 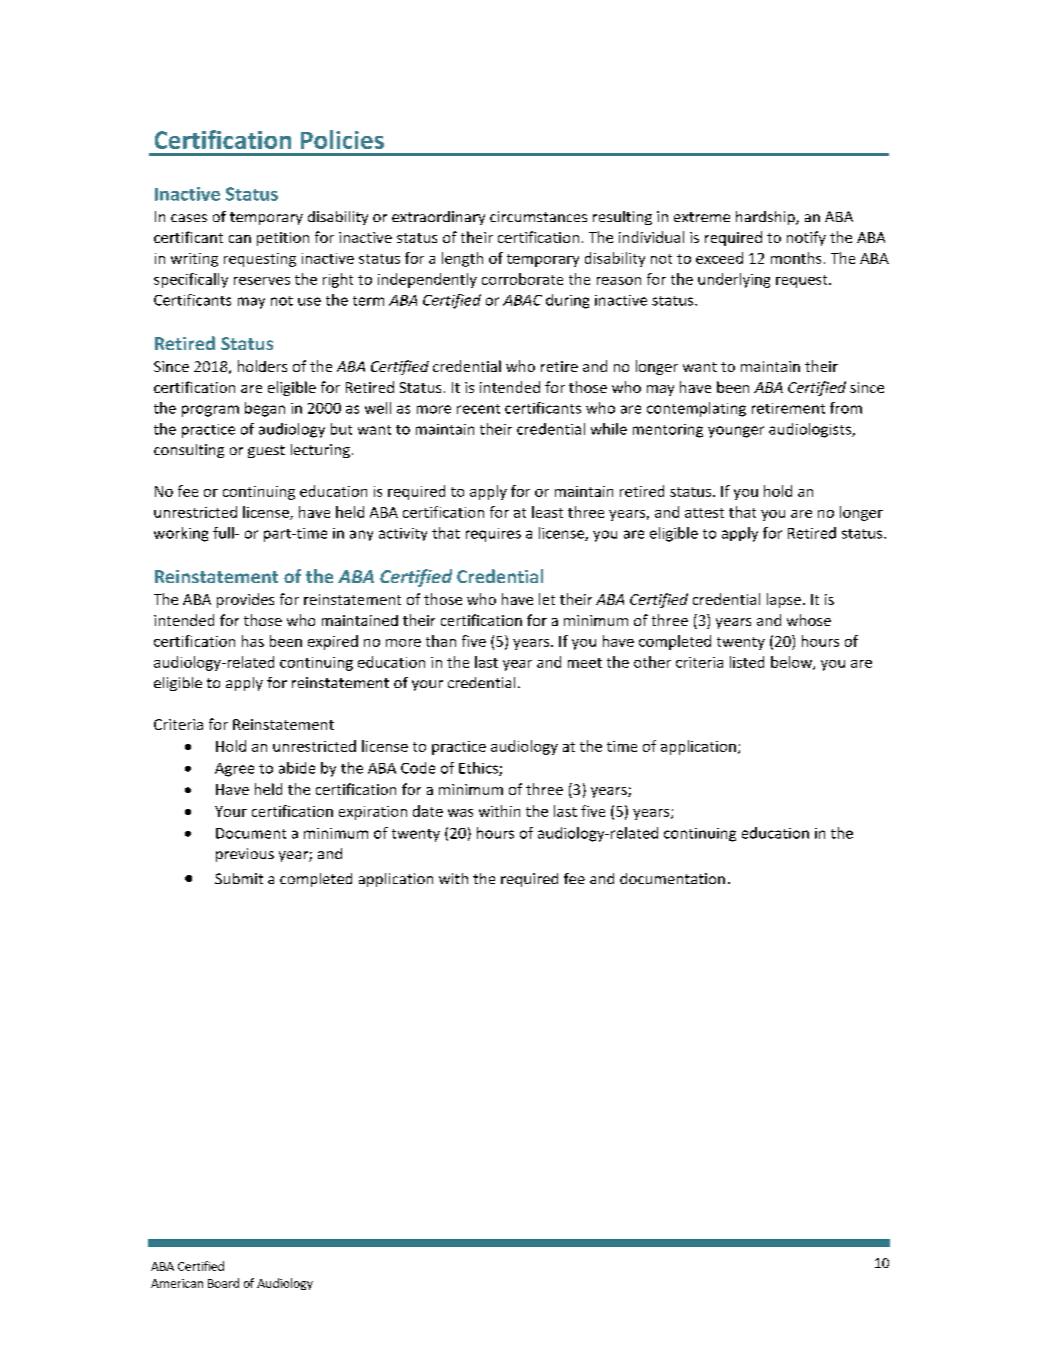 I want to click on hardship, so click(x=766, y=218).
